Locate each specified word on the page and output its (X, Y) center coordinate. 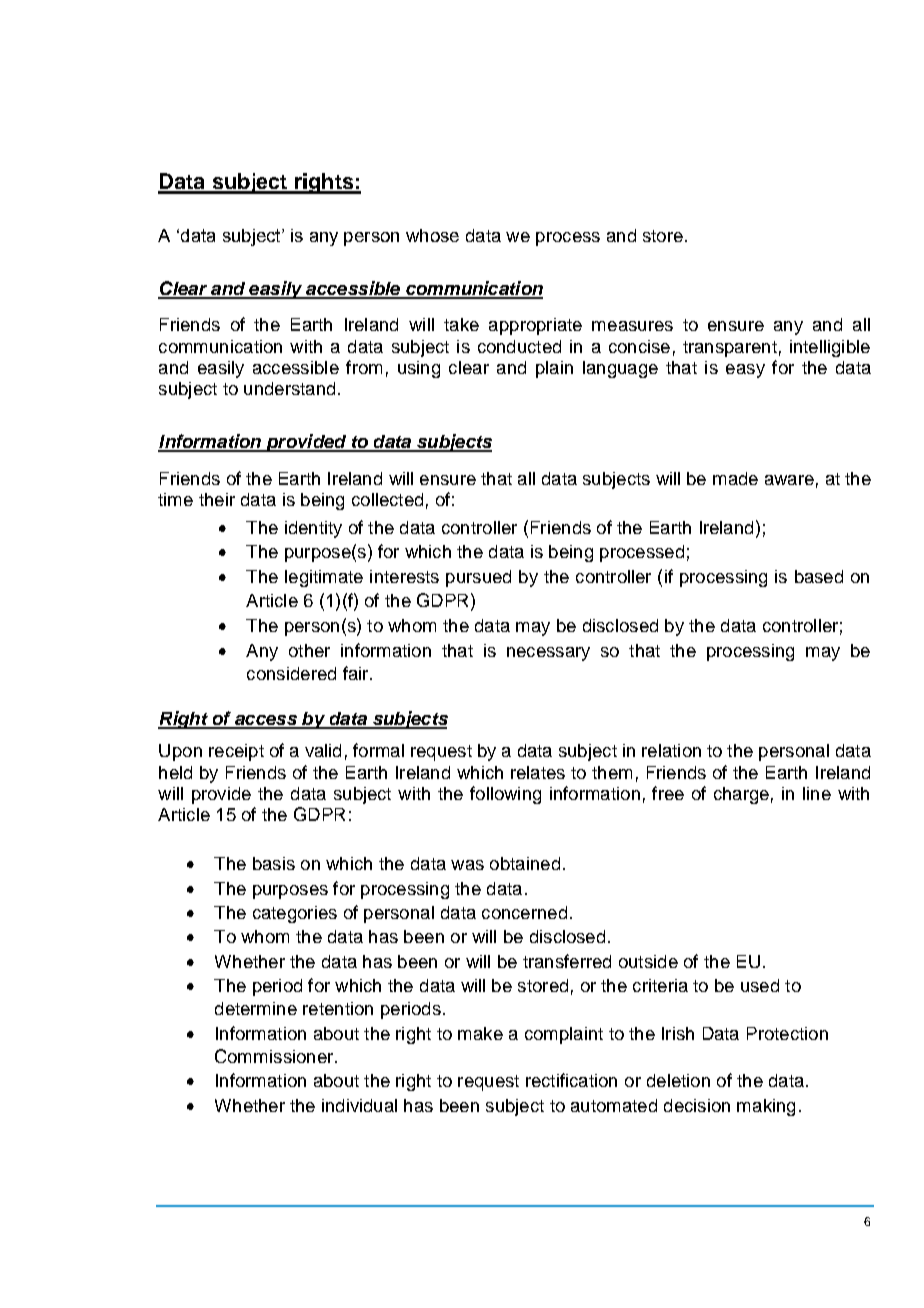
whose (432, 235)
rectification (571, 1080)
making (766, 1107)
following (505, 795)
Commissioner (275, 1056)
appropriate (535, 326)
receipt (236, 752)
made (735, 478)
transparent (730, 349)
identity (313, 529)
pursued (478, 578)
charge (741, 795)
